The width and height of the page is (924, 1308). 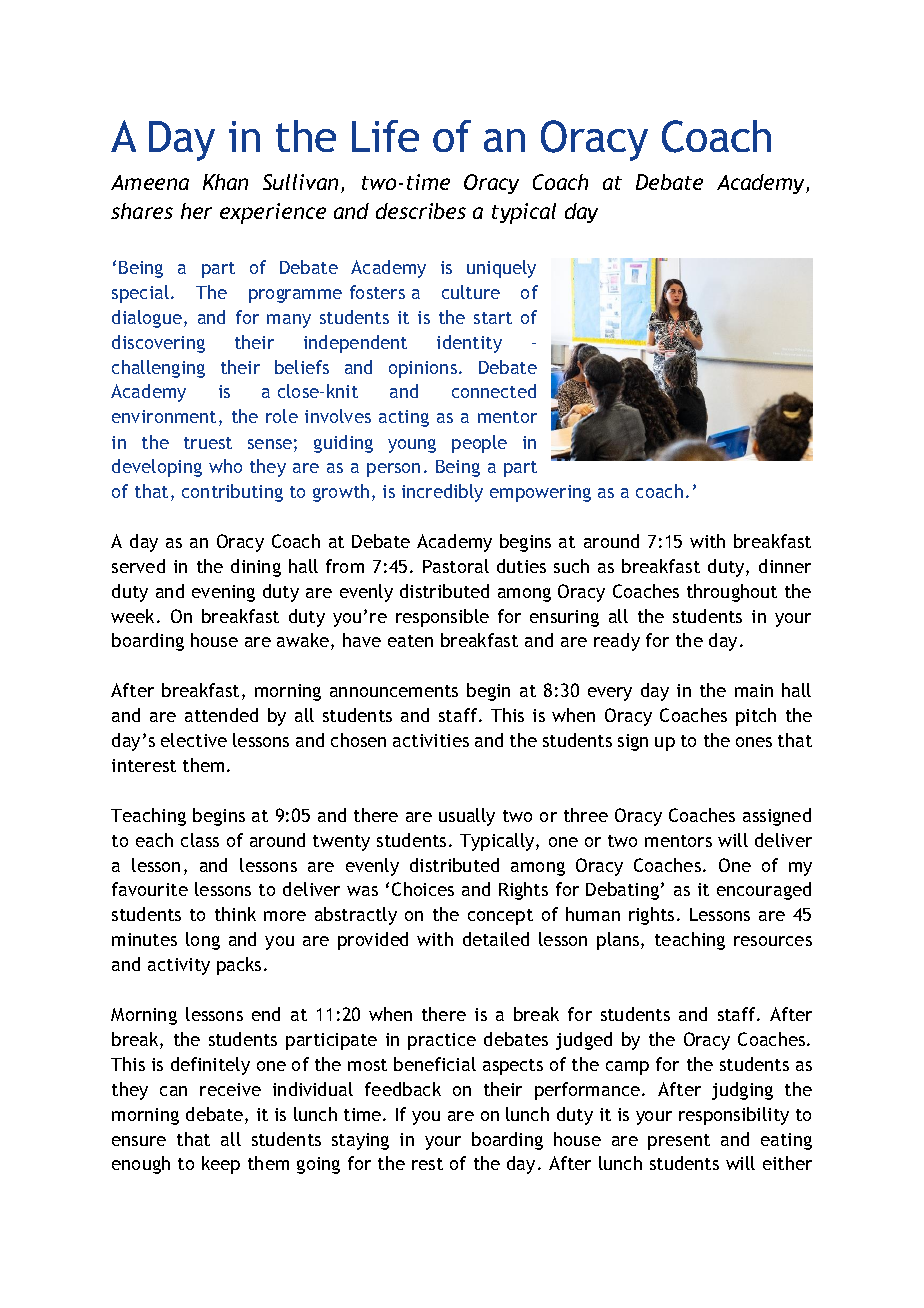 What do you see at coordinates (421, 211) in the page?
I see `describes` at bounding box center [421, 211].
